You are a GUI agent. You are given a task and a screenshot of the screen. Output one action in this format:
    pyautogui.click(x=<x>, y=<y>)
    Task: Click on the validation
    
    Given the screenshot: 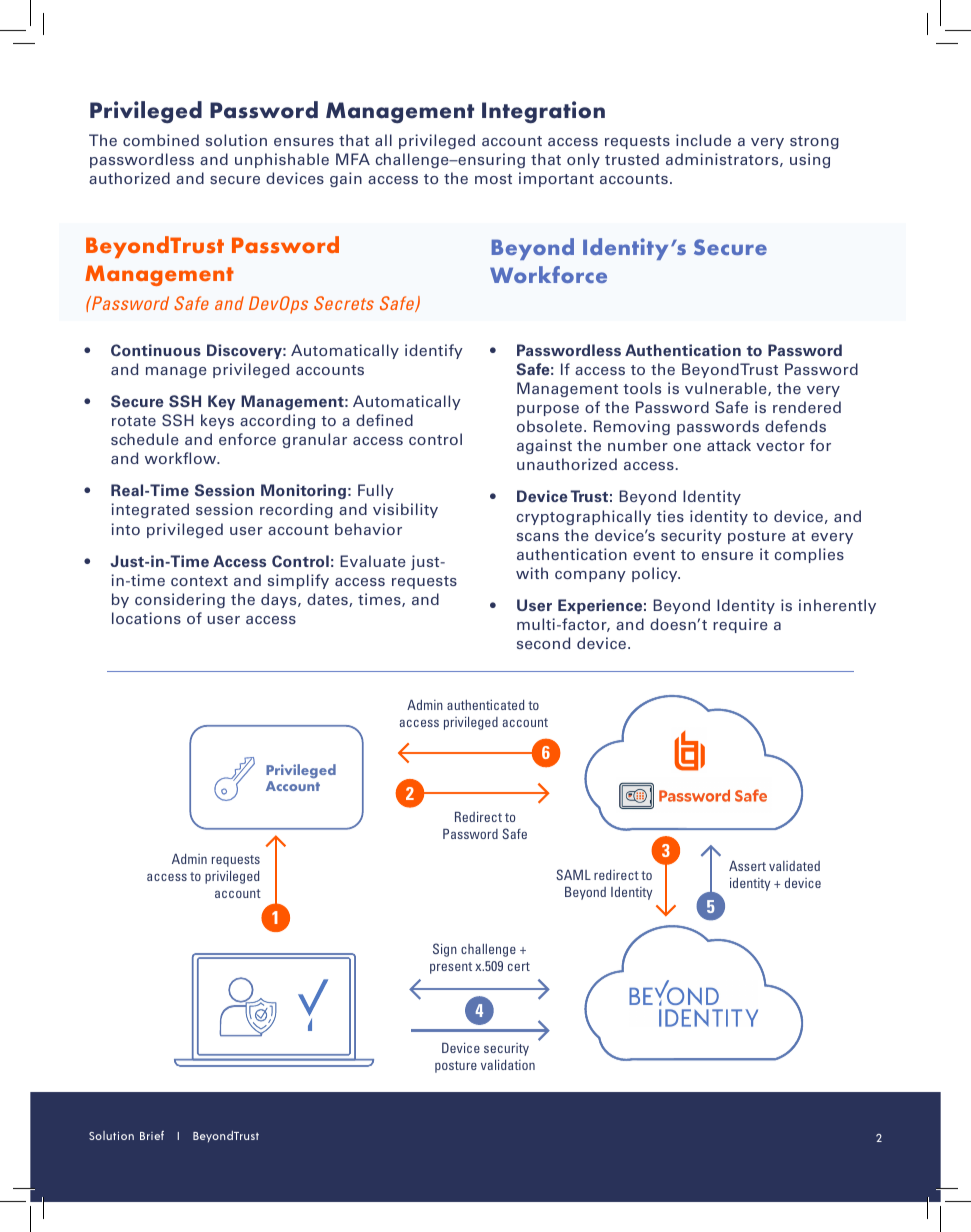 What is the action you would take?
    pyautogui.click(x=508, y=1065)
